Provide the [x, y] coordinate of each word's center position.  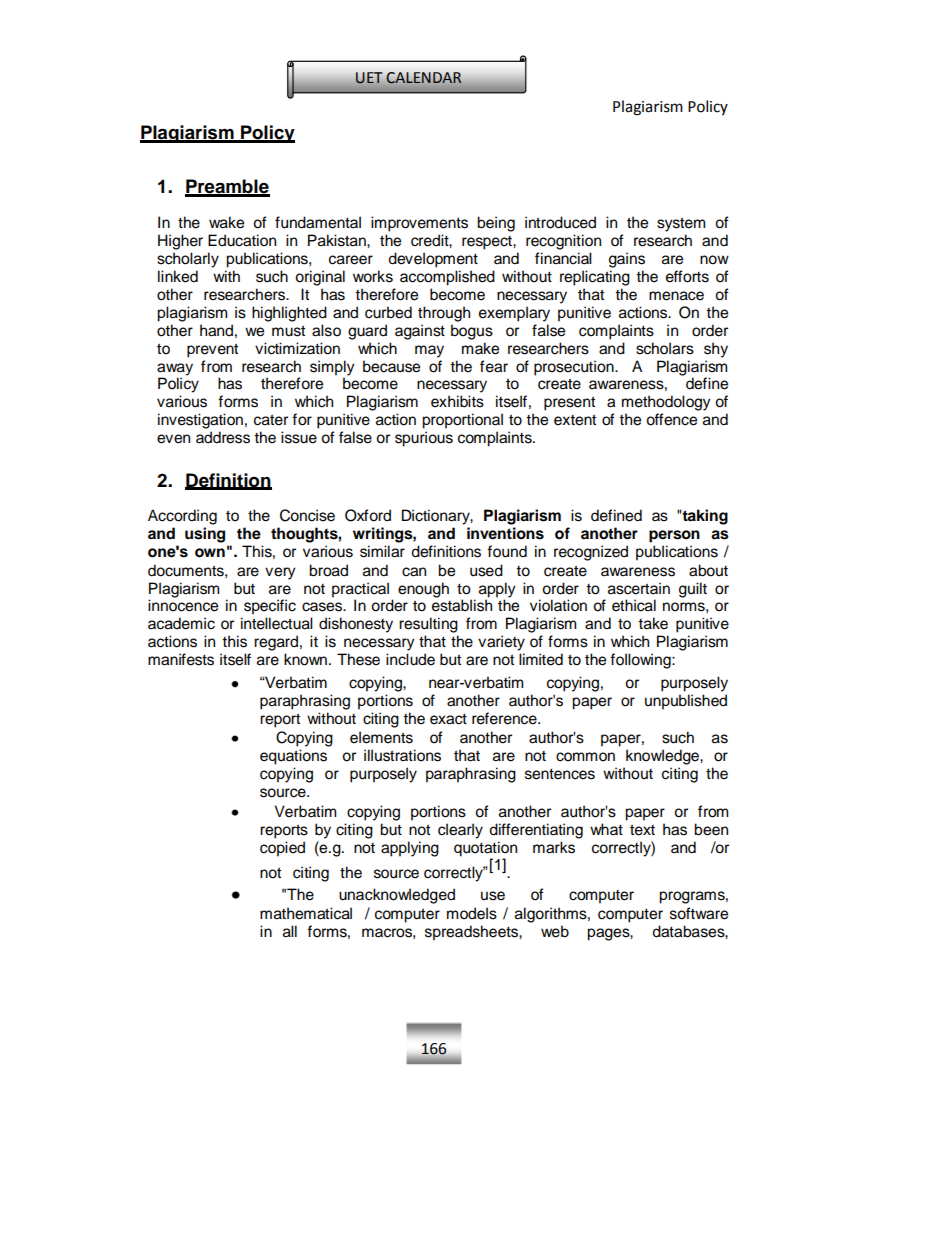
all [290, 931]
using [205, 535]
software [699, 913]
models [472, 913]
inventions [505, 533]
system [681, 224]
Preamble [227, 187]
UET [369, 78]
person [674, 536]
